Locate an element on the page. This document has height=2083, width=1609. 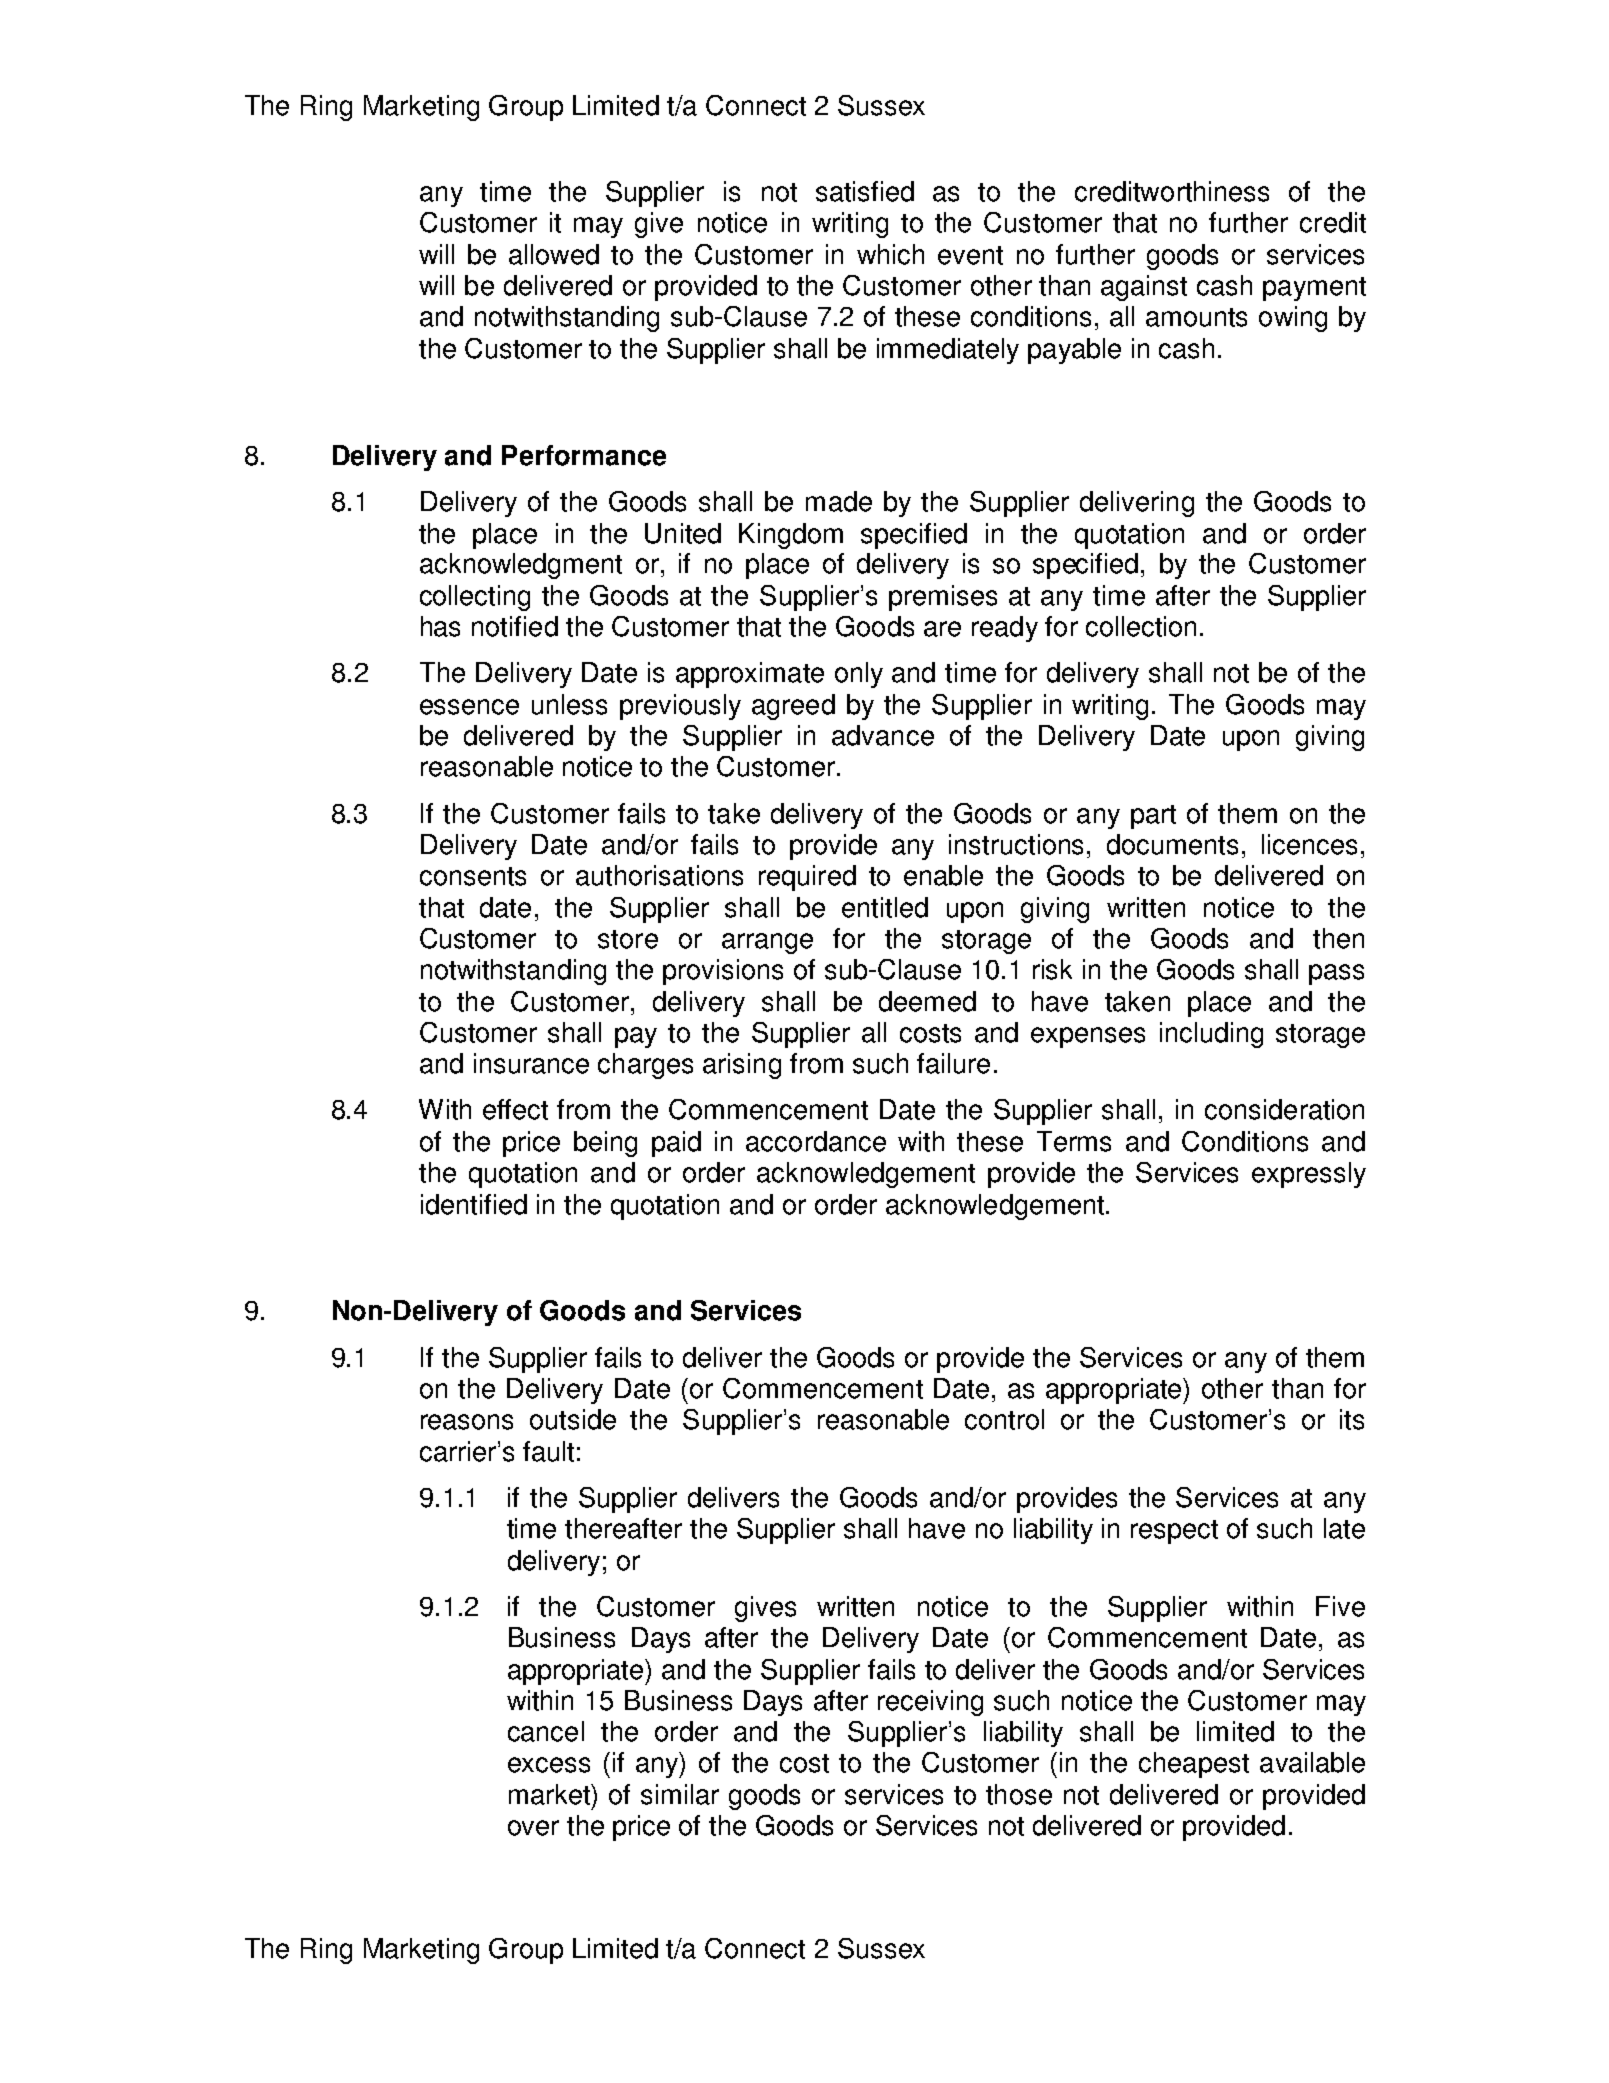
payment is located at coordinates (1314, 289).
